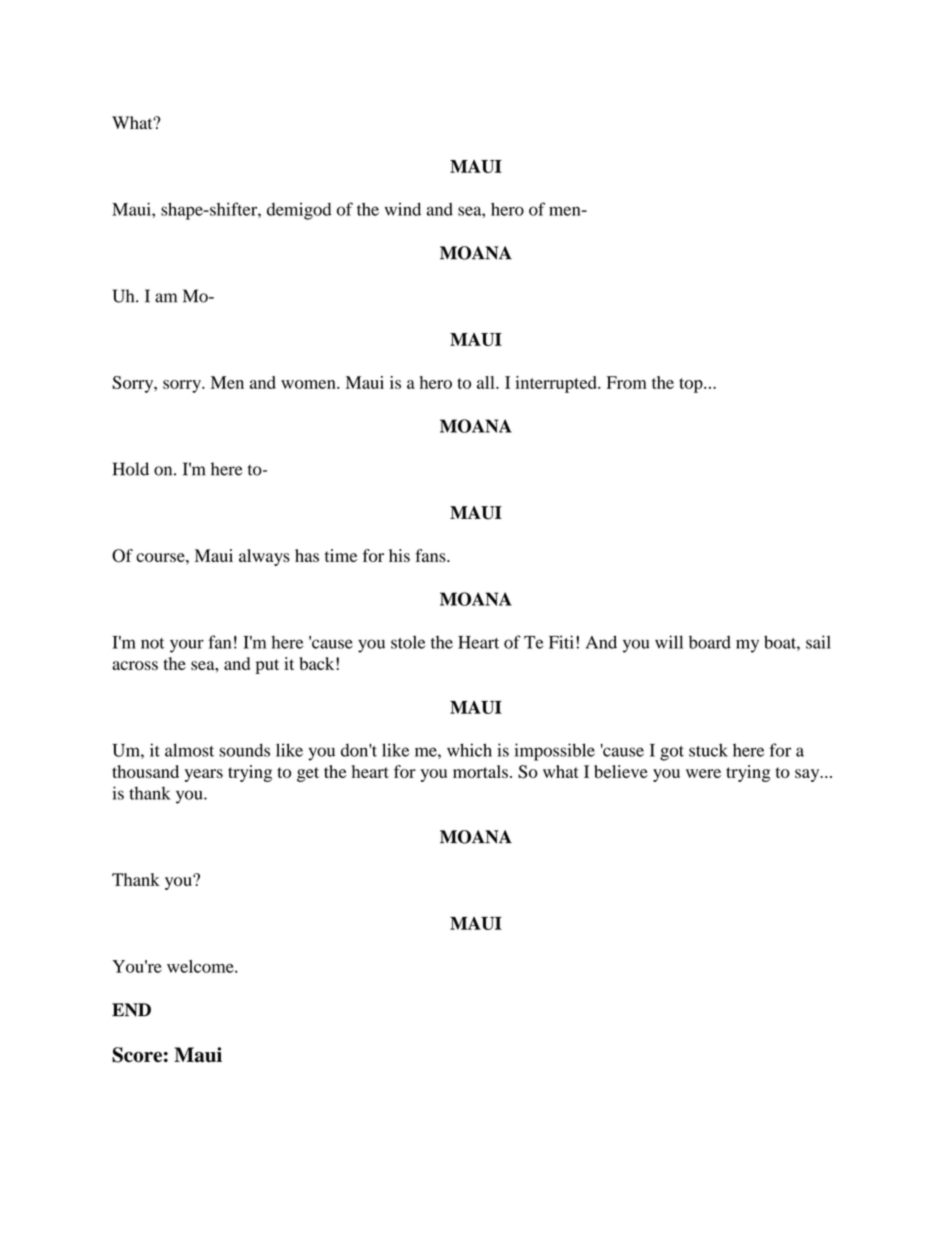 The width and height of the page is (952, 1233). Describe the element at coordinates (131, 469) in the page. I see `Hold` at that location.
